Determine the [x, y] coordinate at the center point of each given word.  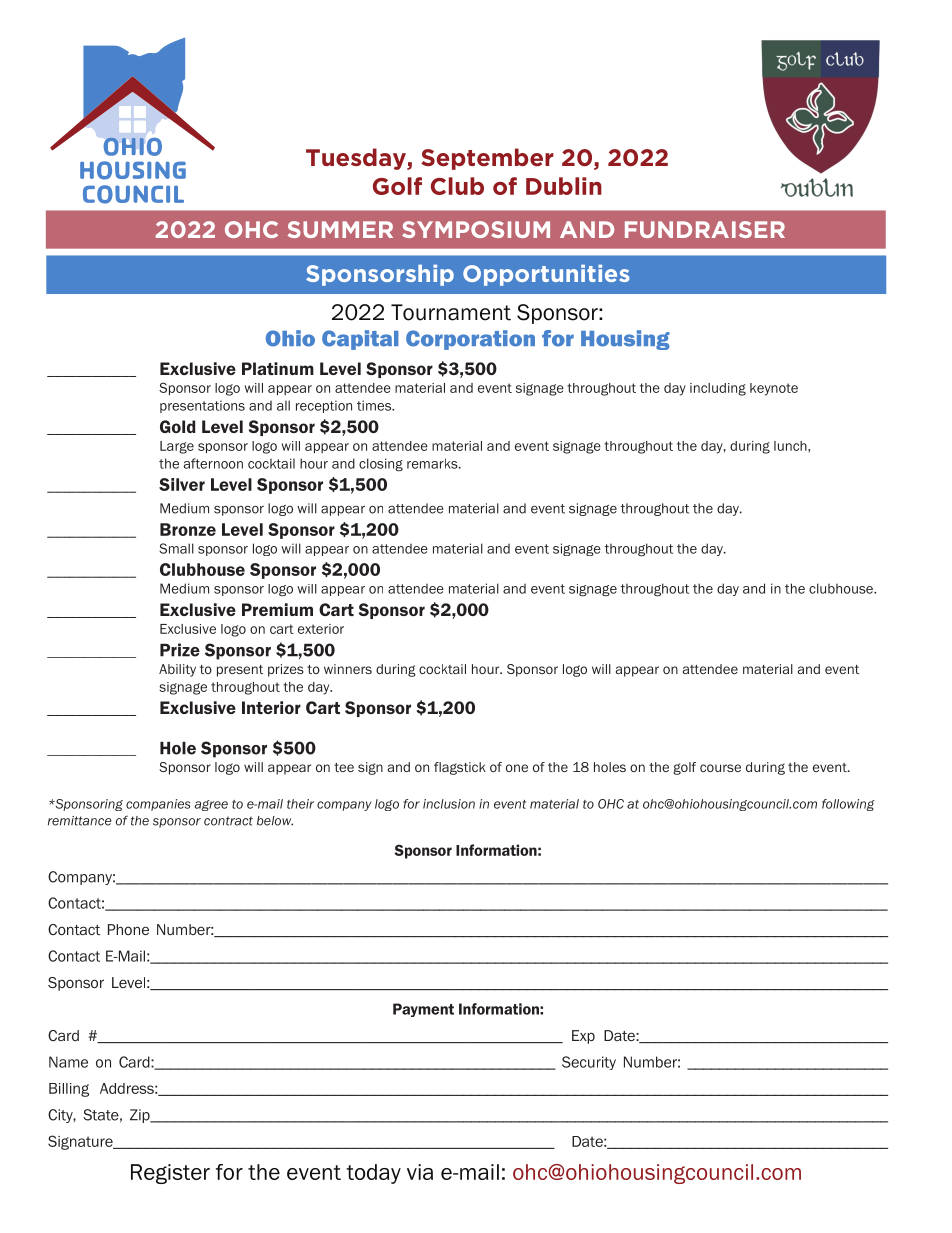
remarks [433, 463]
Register [170, 1174]
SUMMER [340, 229]
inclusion [449, 804]
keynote [774, 389]
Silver [182, 484]
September [487, 159]
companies [158, 805]
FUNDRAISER [705, 229]
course [720, 768]
